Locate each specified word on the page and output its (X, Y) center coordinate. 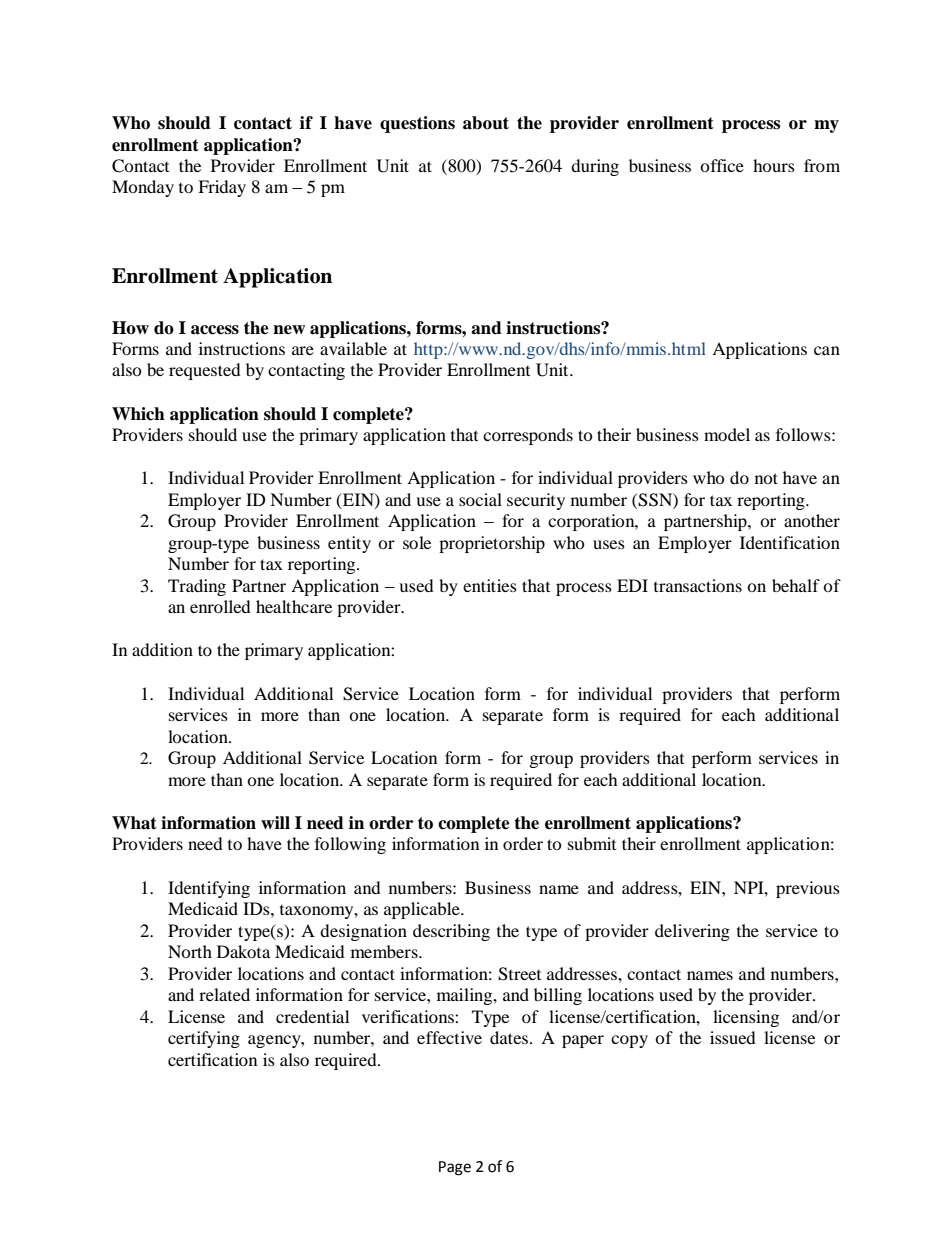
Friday (222, 188)
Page (455, 1168)
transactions (698, 585)
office (722, 165)
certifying (204, 1039)
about (486, 123)
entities (490, 585)
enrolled (220, 606)
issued (733, 1037)
